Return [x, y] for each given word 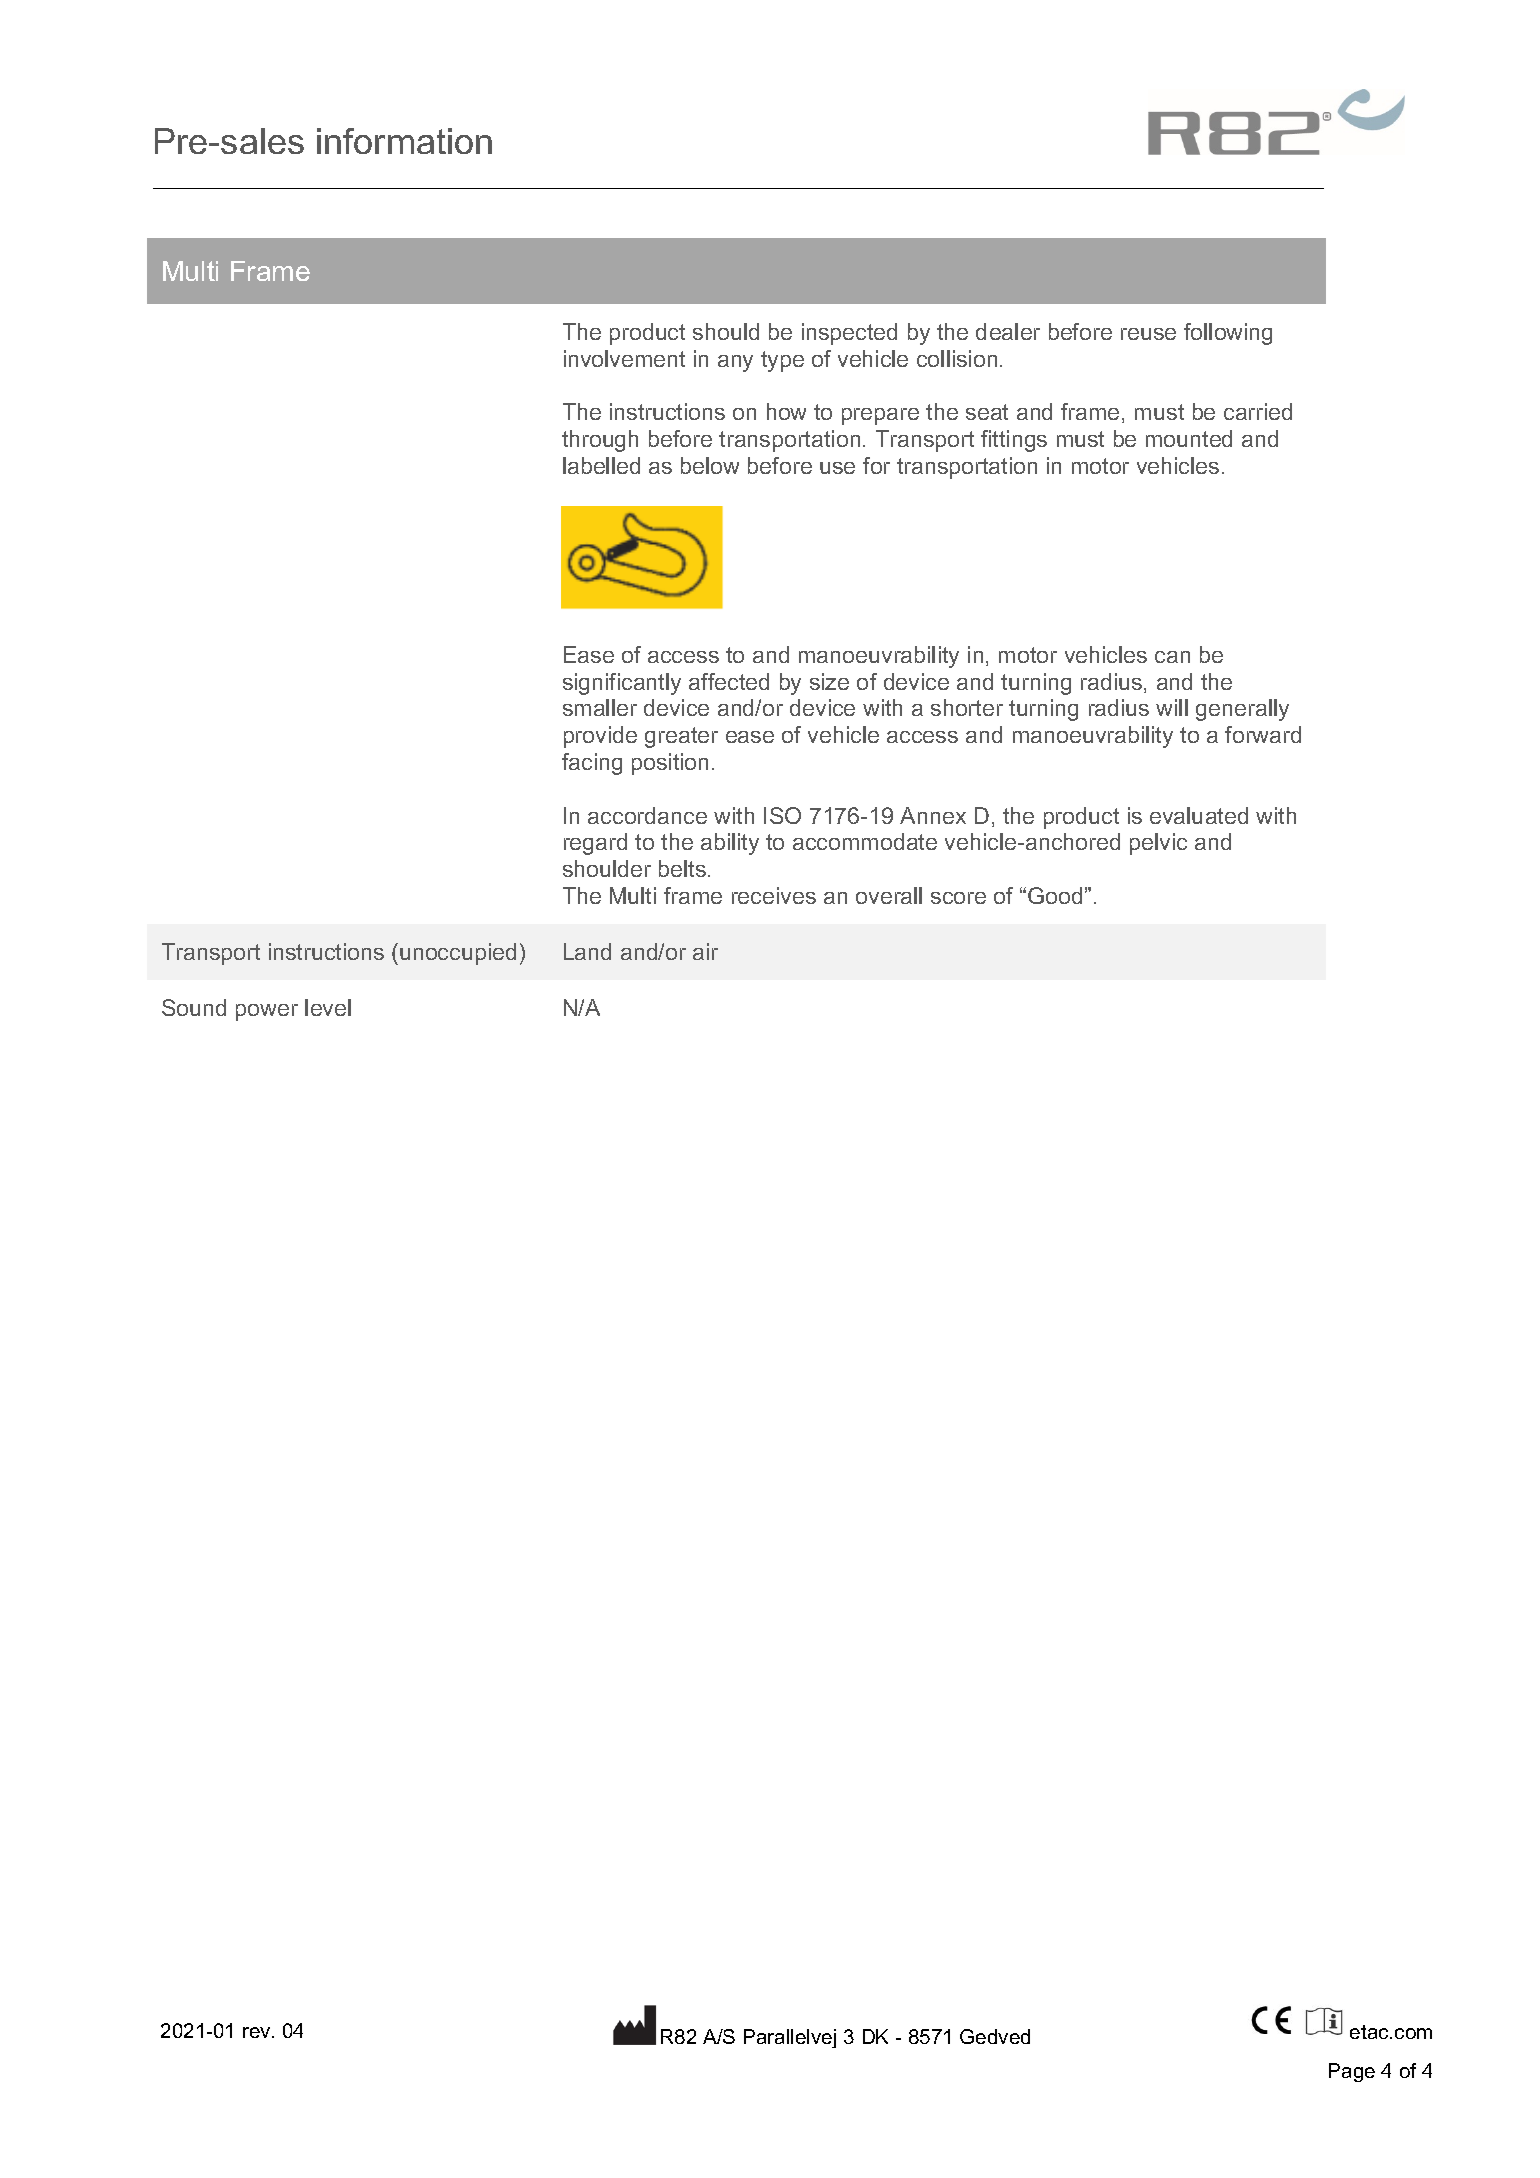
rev [258, 2032]
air [705, 951]
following [1228, 334]
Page [1352, 2072]
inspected [849, 334]
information [404, 141]
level [328, 1007]
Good [1055, 895]
